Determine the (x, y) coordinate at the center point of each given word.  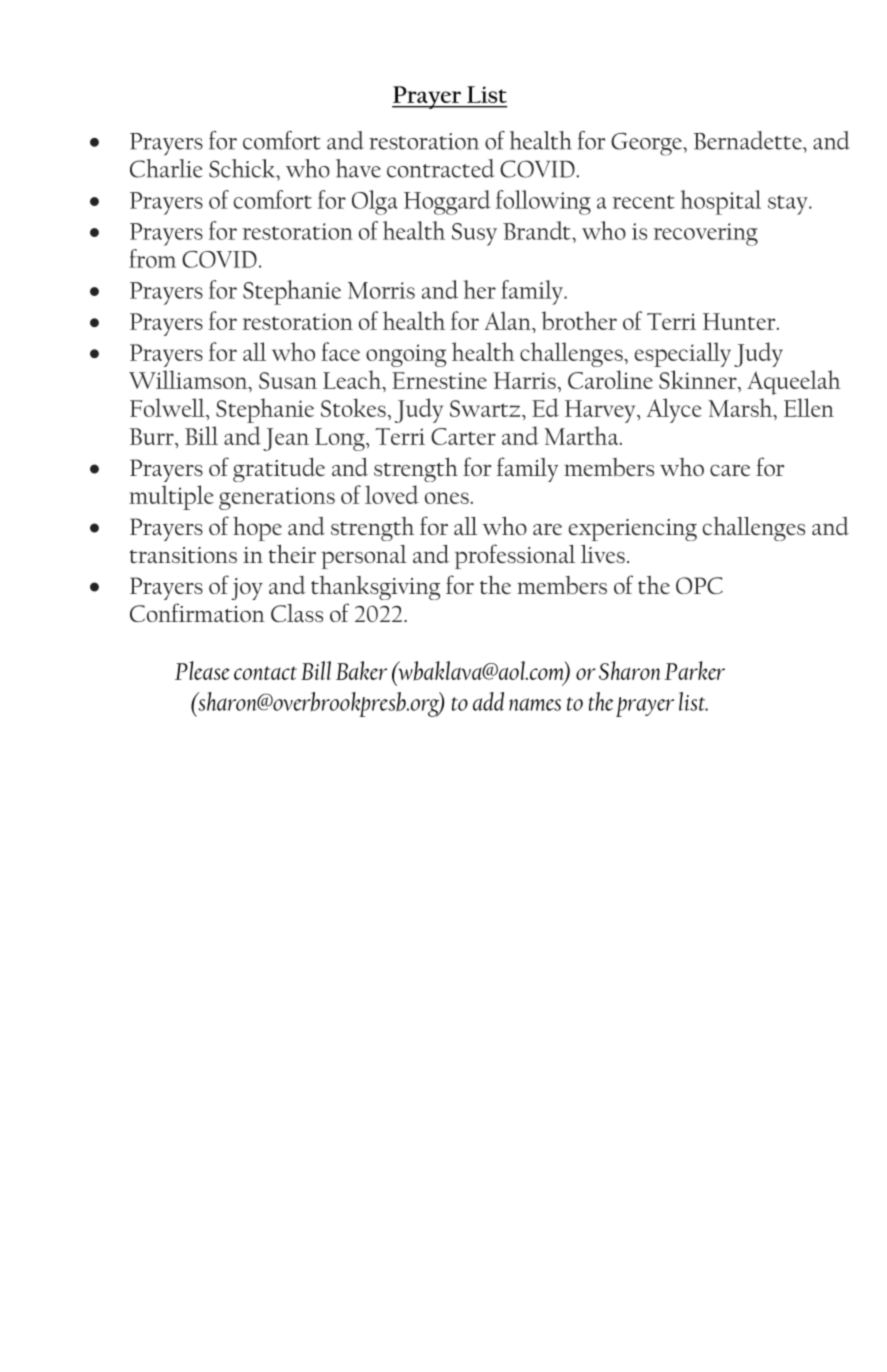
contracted (441, 168)
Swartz (486, 408)
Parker (694, 670)
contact (265, 673)
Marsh (741, 407)
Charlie (166, 168)
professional (515, 556)
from (152, 258)
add (488, 701)
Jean (286, 439)
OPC (699, 585)
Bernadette (748, 140)
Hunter (740, 321)
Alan (508, 320)
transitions (183, 555)
